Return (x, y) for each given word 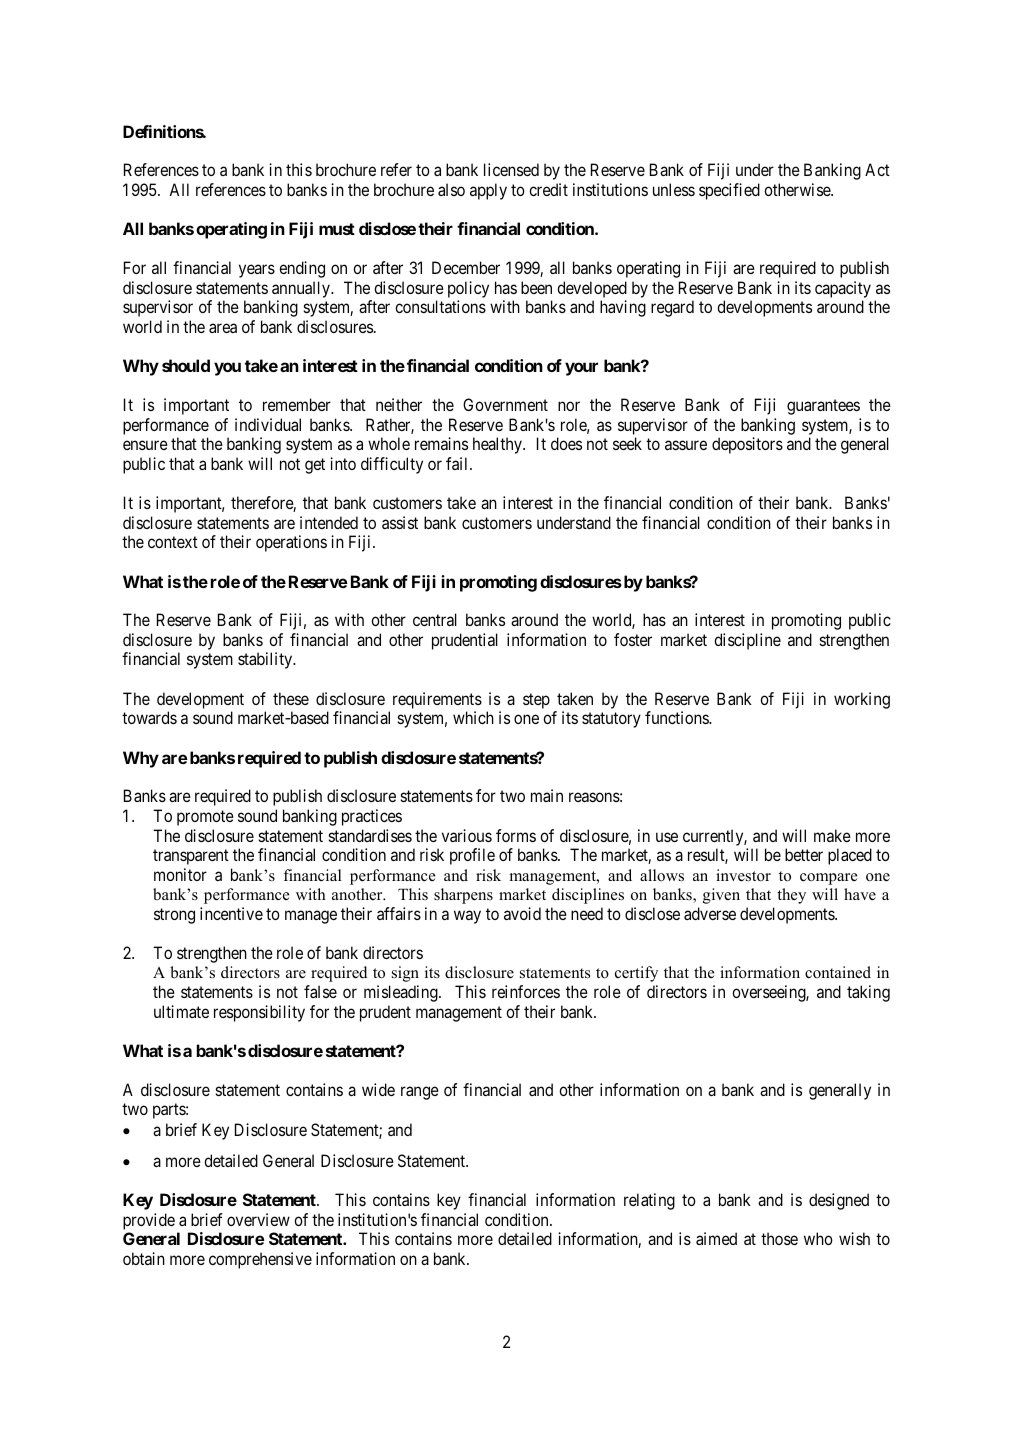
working (862, 700)
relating (649, 1201)
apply (488, 191)
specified (729, 191)
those (779, 1238)
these (291, 698)
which (473, 717)
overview (258, 1219)
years (257, 271)
